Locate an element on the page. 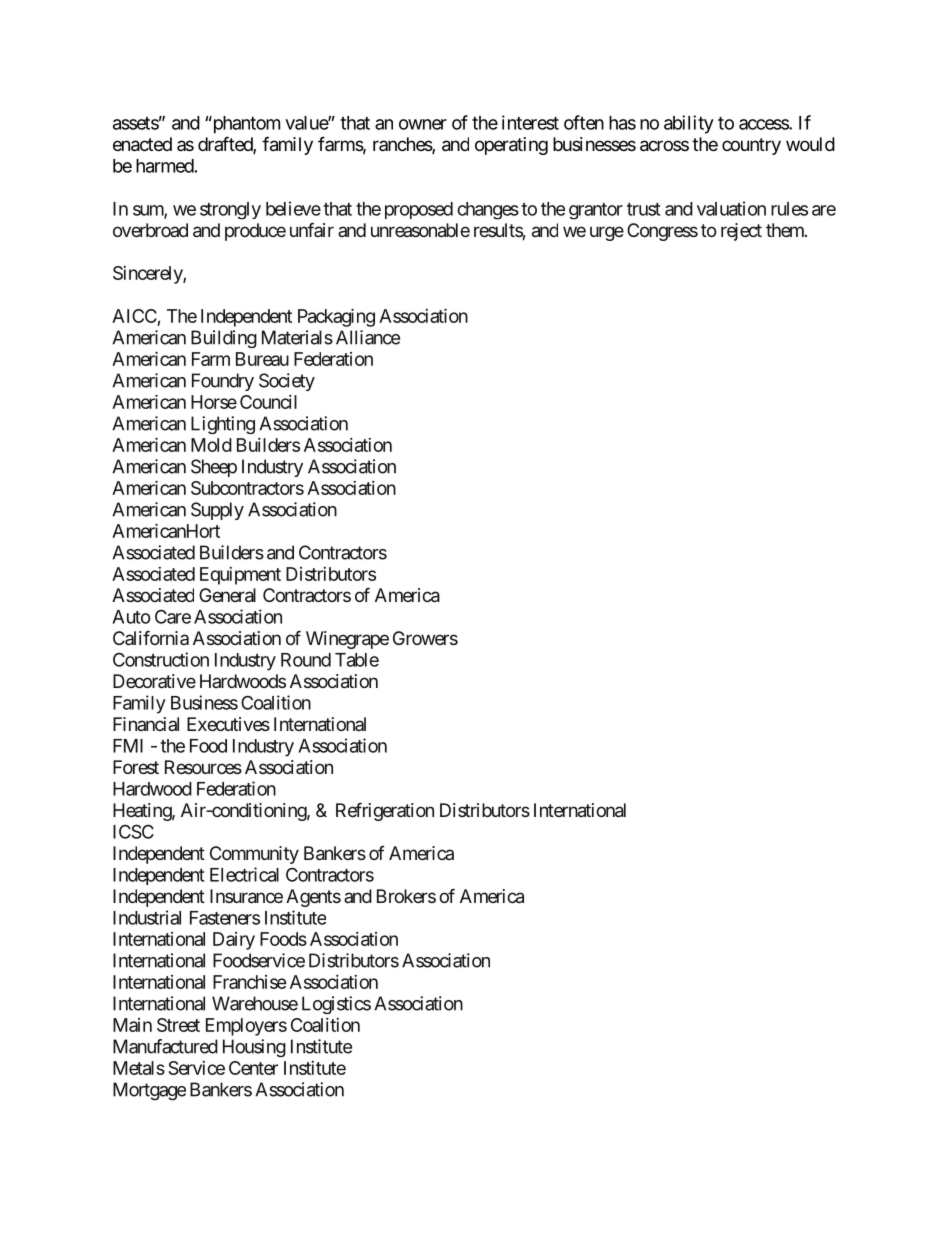 The width and height of the page is (952, 1233). operating is located at coordinates (511, 146).
